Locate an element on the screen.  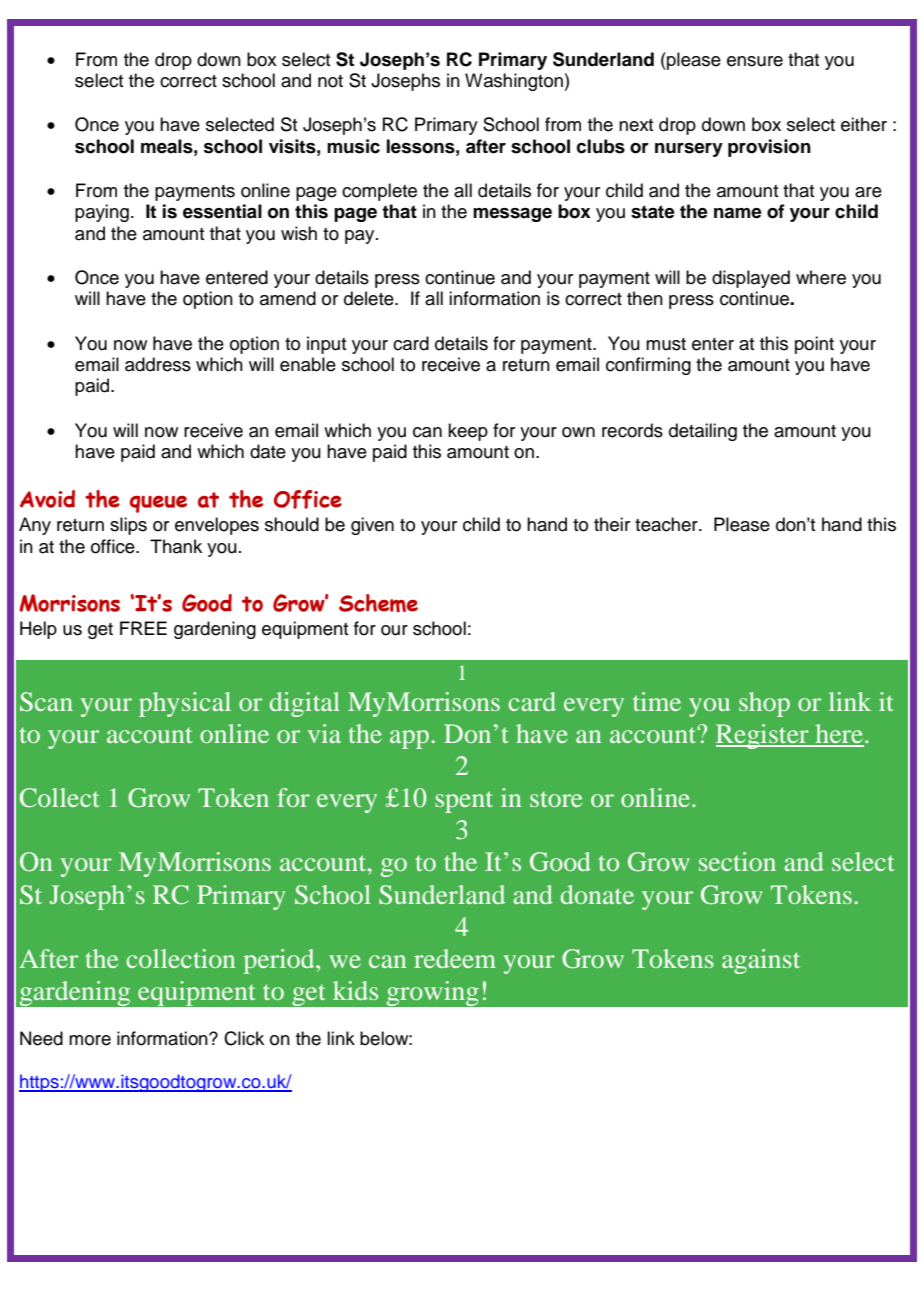
shop is located at coordinates (764, 704).
